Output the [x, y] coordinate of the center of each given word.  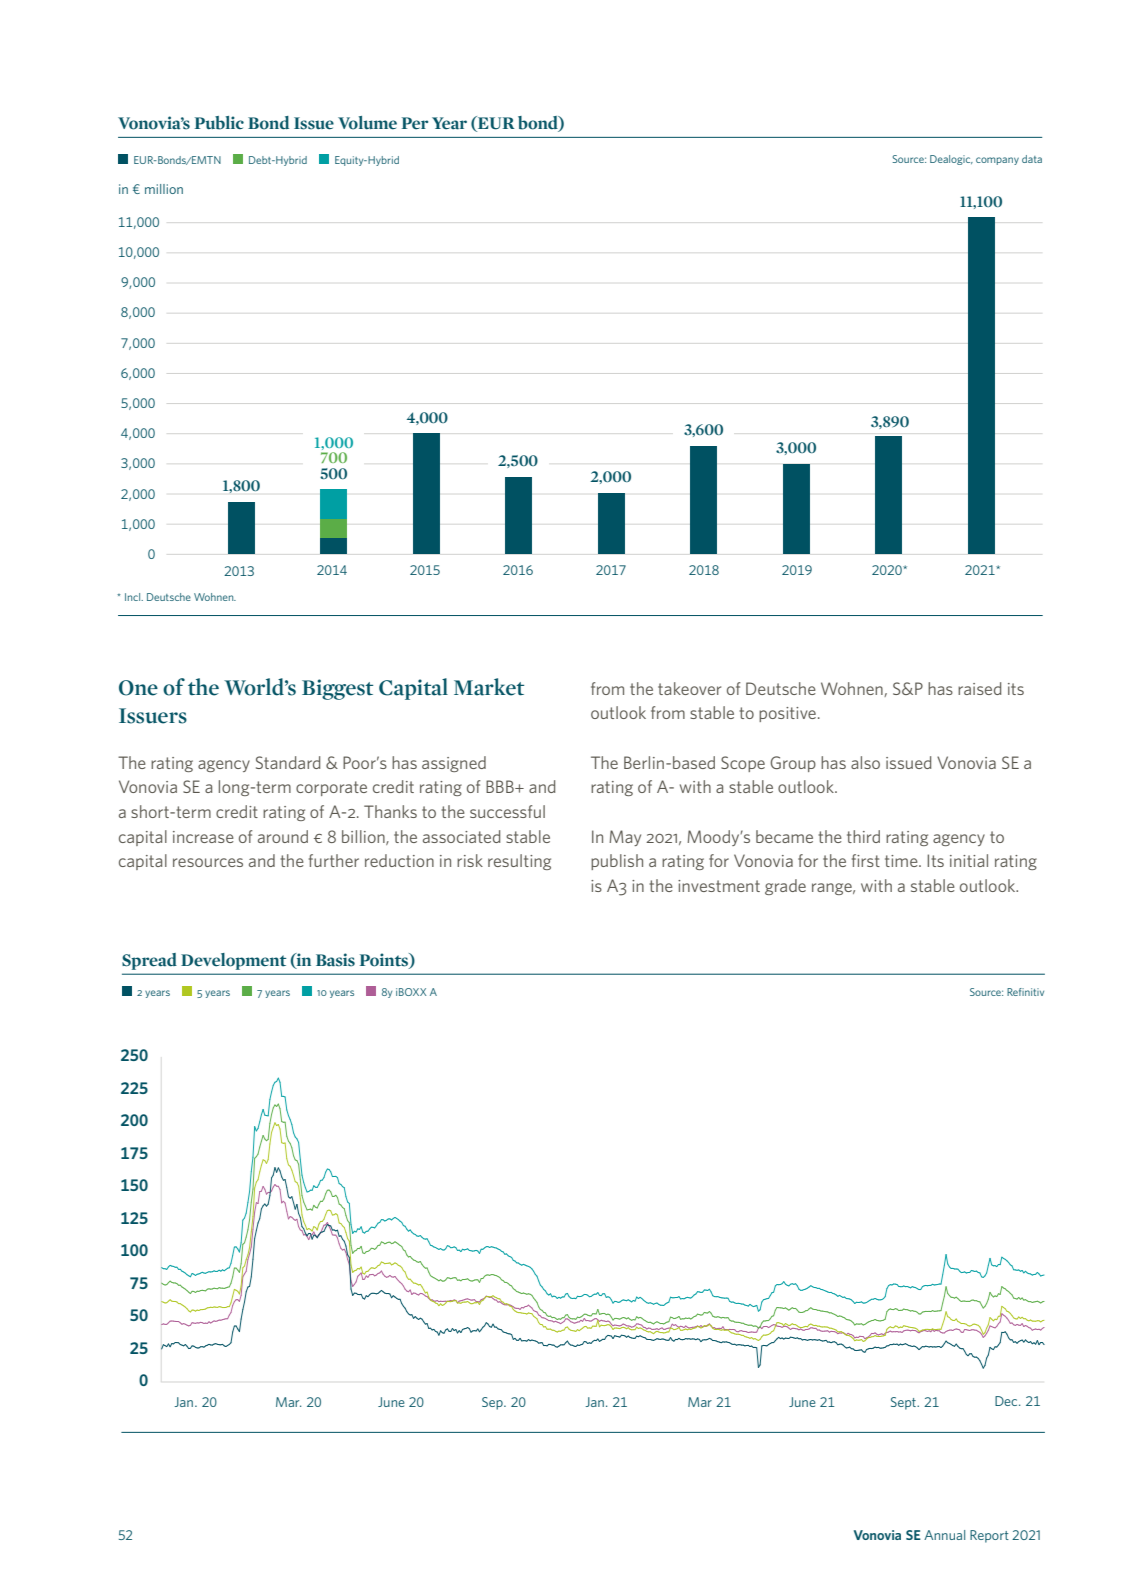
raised [979, 688]
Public [219, 123]
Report [989, 1536]
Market [489, 687]
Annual [944, 1535]
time [902, 861]
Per [415, 123]
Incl [134, 597]
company [997, 161]
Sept [905, 1403]
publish [617, 862]
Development [234, 961]
